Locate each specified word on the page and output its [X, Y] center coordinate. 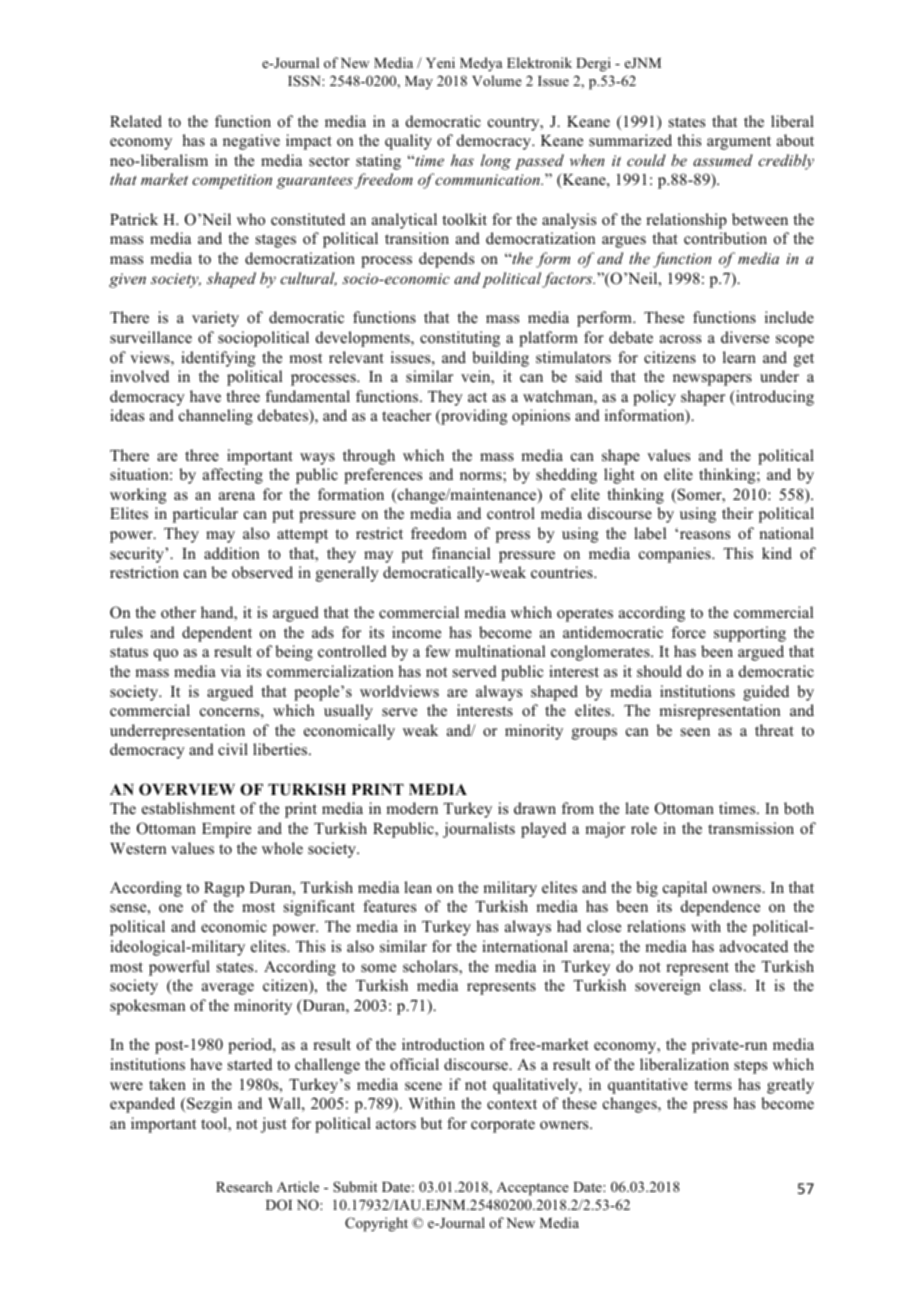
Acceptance [533, 1189]
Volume [497, 80]
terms [713, 1085]
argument [739, 143]
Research [244, 1186]
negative [251, 142]
